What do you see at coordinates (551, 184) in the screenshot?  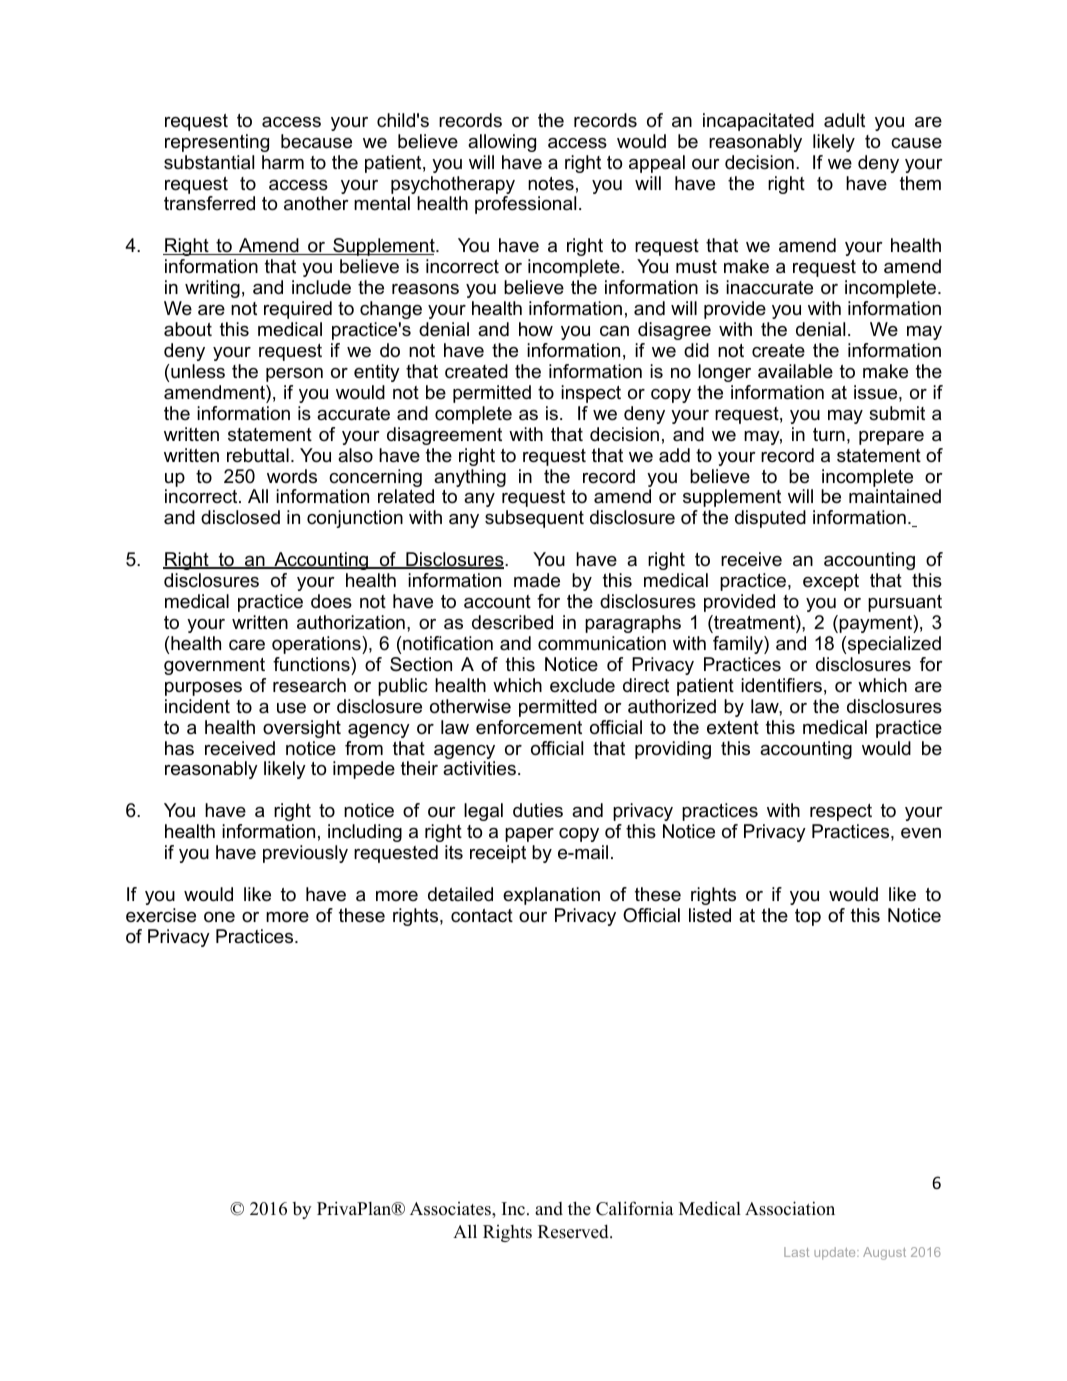 I see `notes` at bounding box center [551, 184].
